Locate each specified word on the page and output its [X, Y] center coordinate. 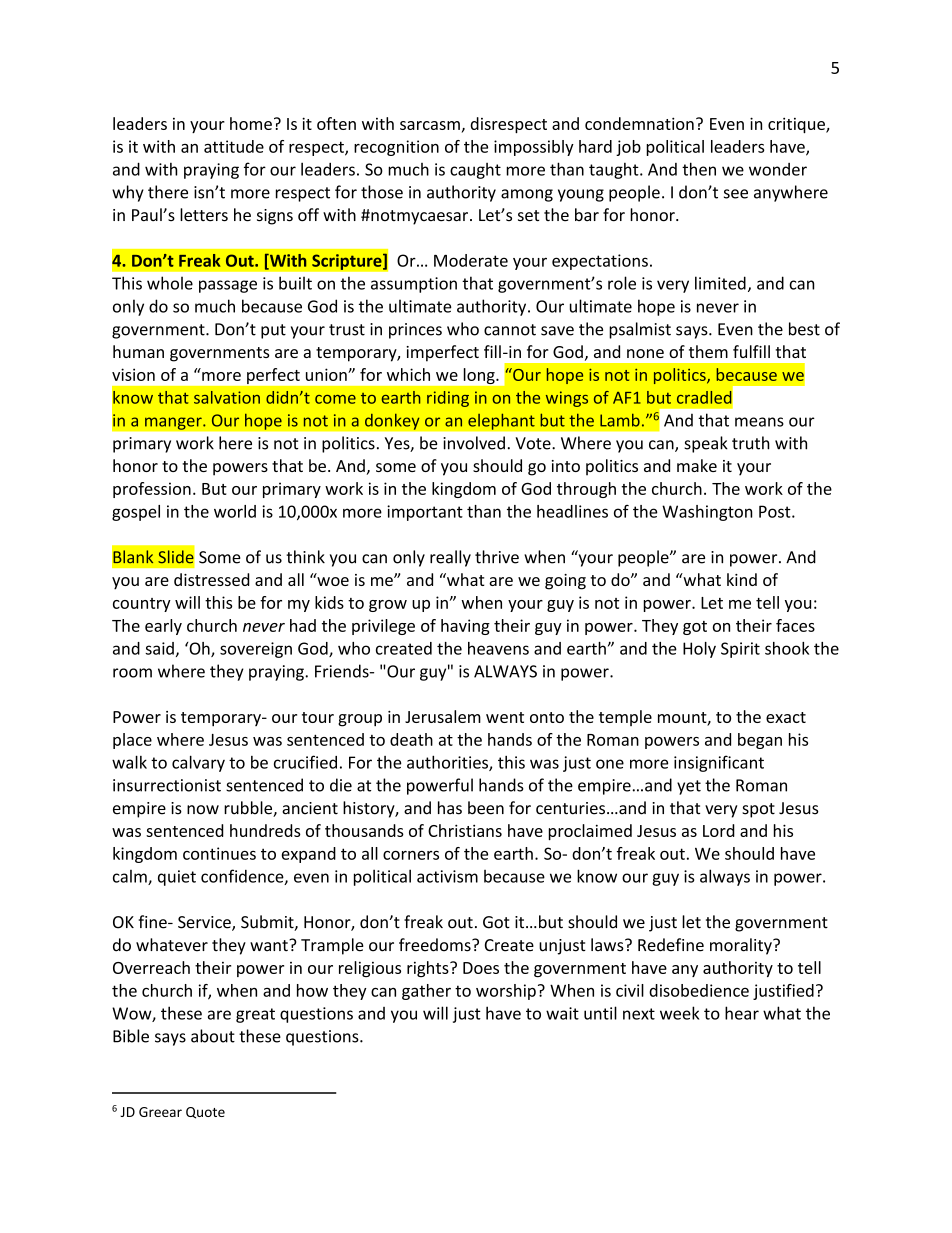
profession [152, 490]
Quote [205, 1113]
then [699, 169]
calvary [198, 763]
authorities [448, 763]
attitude [234, 146]
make [697, 465]
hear [742, 1013]
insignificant [719, 763]
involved [474, 443]
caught [475, 171]
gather [426, 992]
